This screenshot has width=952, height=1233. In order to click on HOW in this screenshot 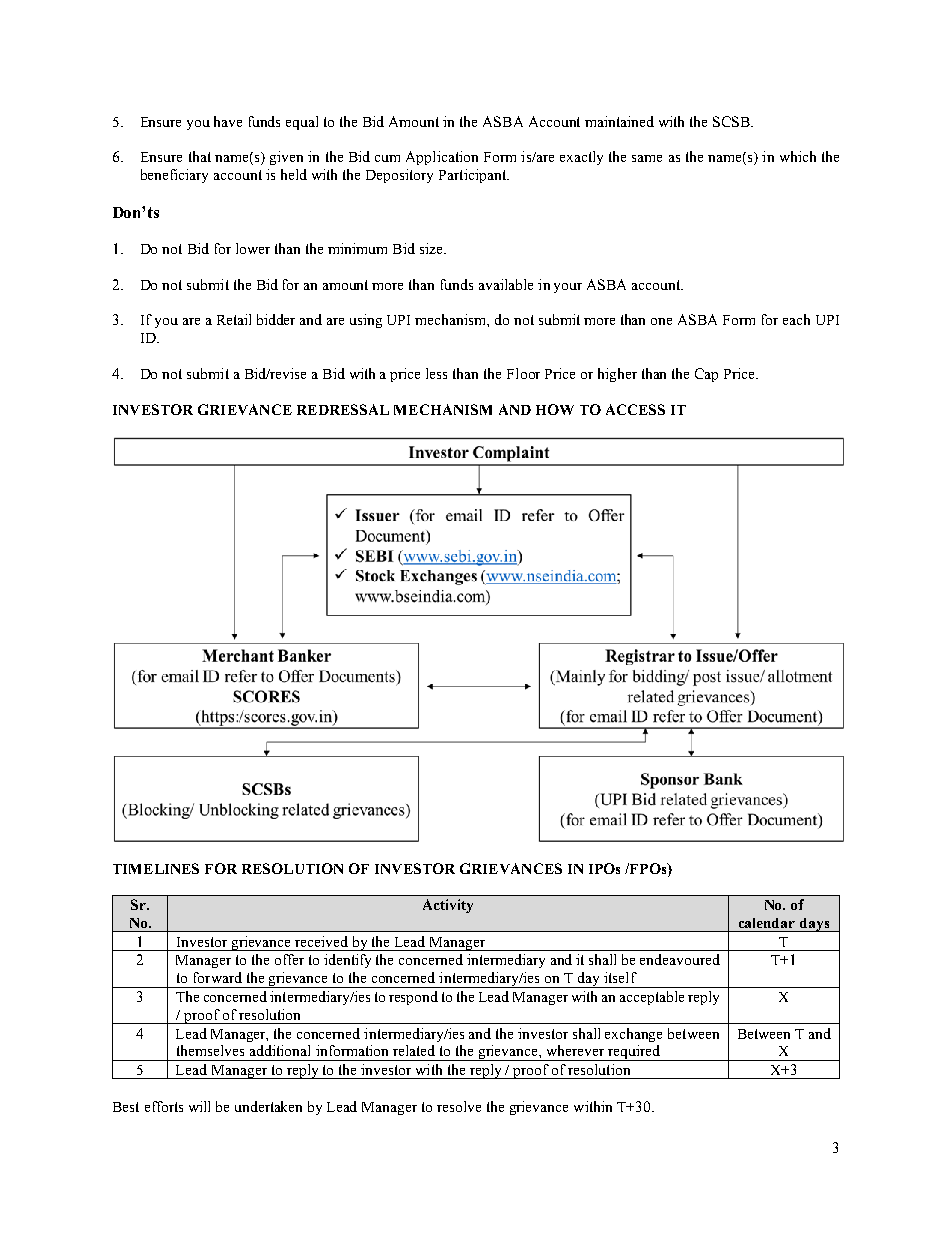, I will do `click(555, 409)`.
